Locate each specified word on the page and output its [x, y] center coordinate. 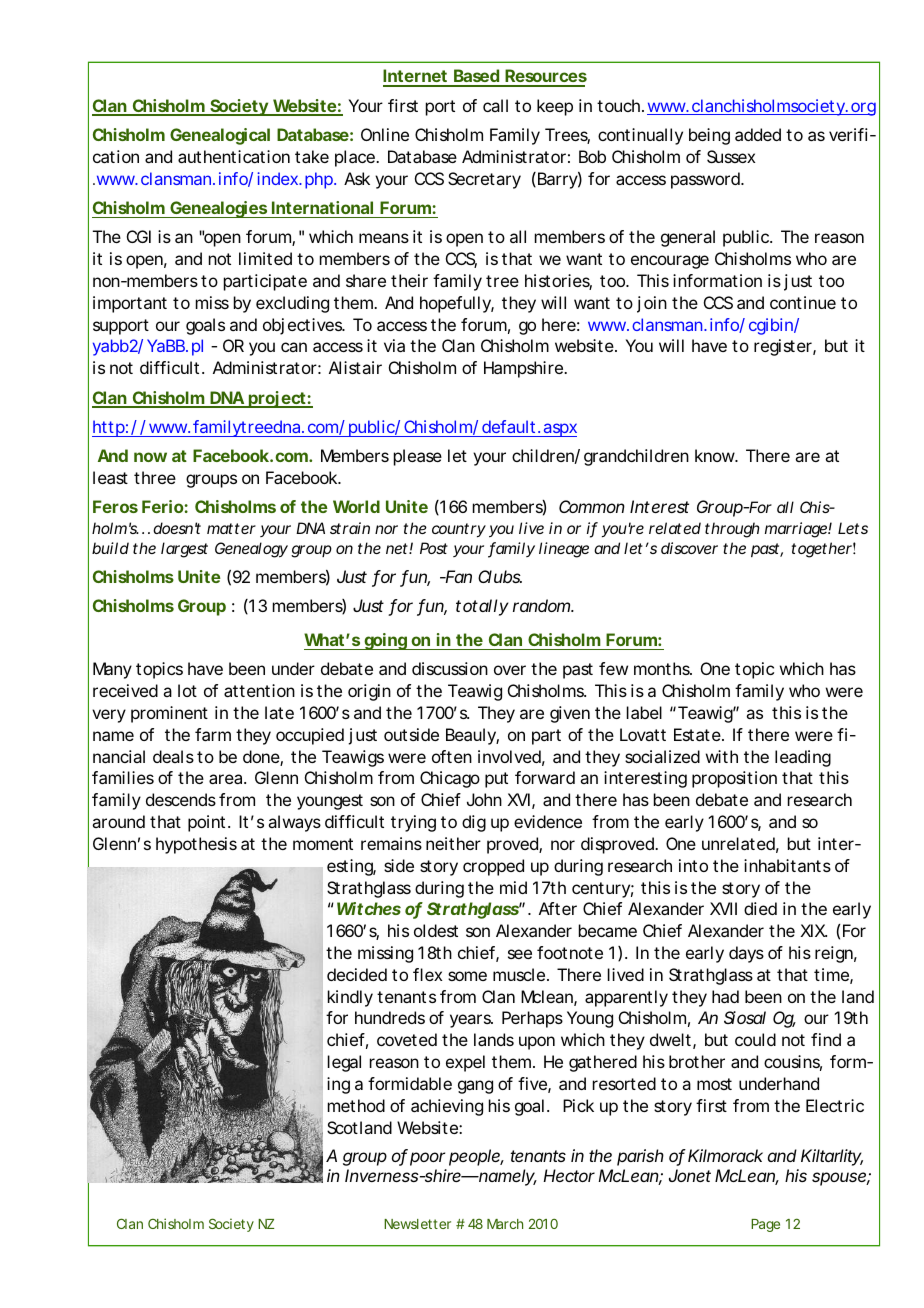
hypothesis [196, 845]
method [356, 1105]
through [732, 530]
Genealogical [220, 136]
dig [474, 823]
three [155, 477]
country [459, 530]
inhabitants [787, 865]
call [495, 105]
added [758, 134]
